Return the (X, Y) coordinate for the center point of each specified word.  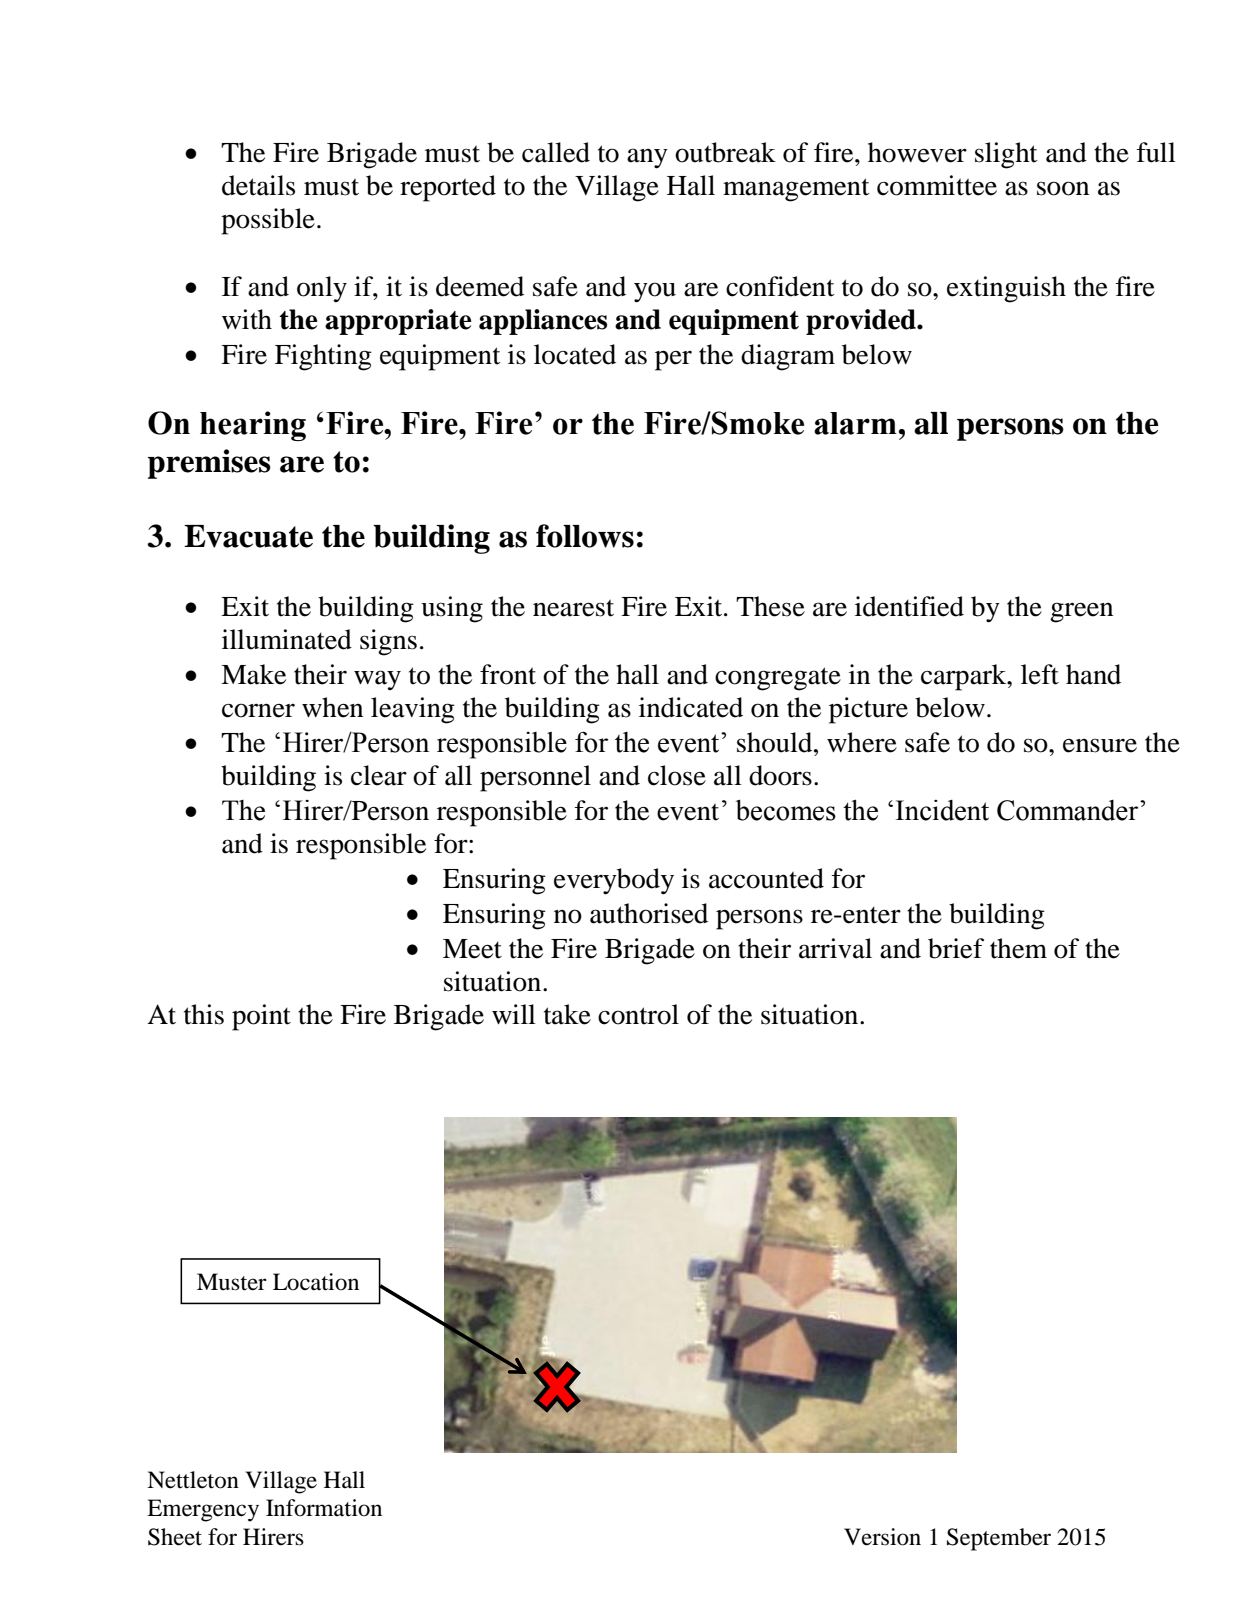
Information (324, 1508)
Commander (1069, 810)
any (647, 158)
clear (379, 775)
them (1018, 948)
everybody (614, 881)
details (258, 185)
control (638, 1014)
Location (316, 1282)
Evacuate (248, 536)
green (1081, 612)
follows (585, 536)
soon (1063, 188)
